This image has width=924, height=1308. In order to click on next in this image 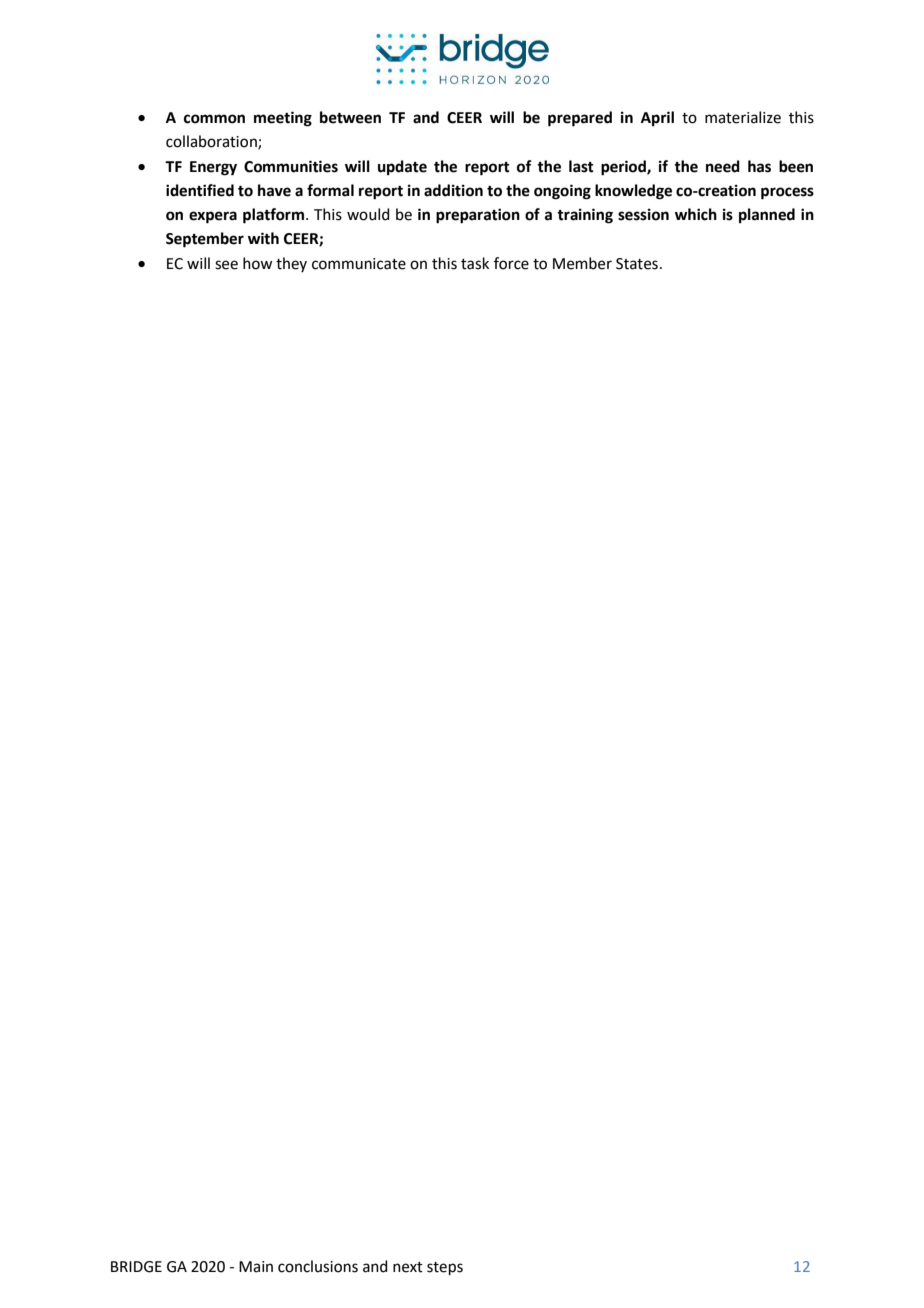, I will do `click(408, 1267)`.
